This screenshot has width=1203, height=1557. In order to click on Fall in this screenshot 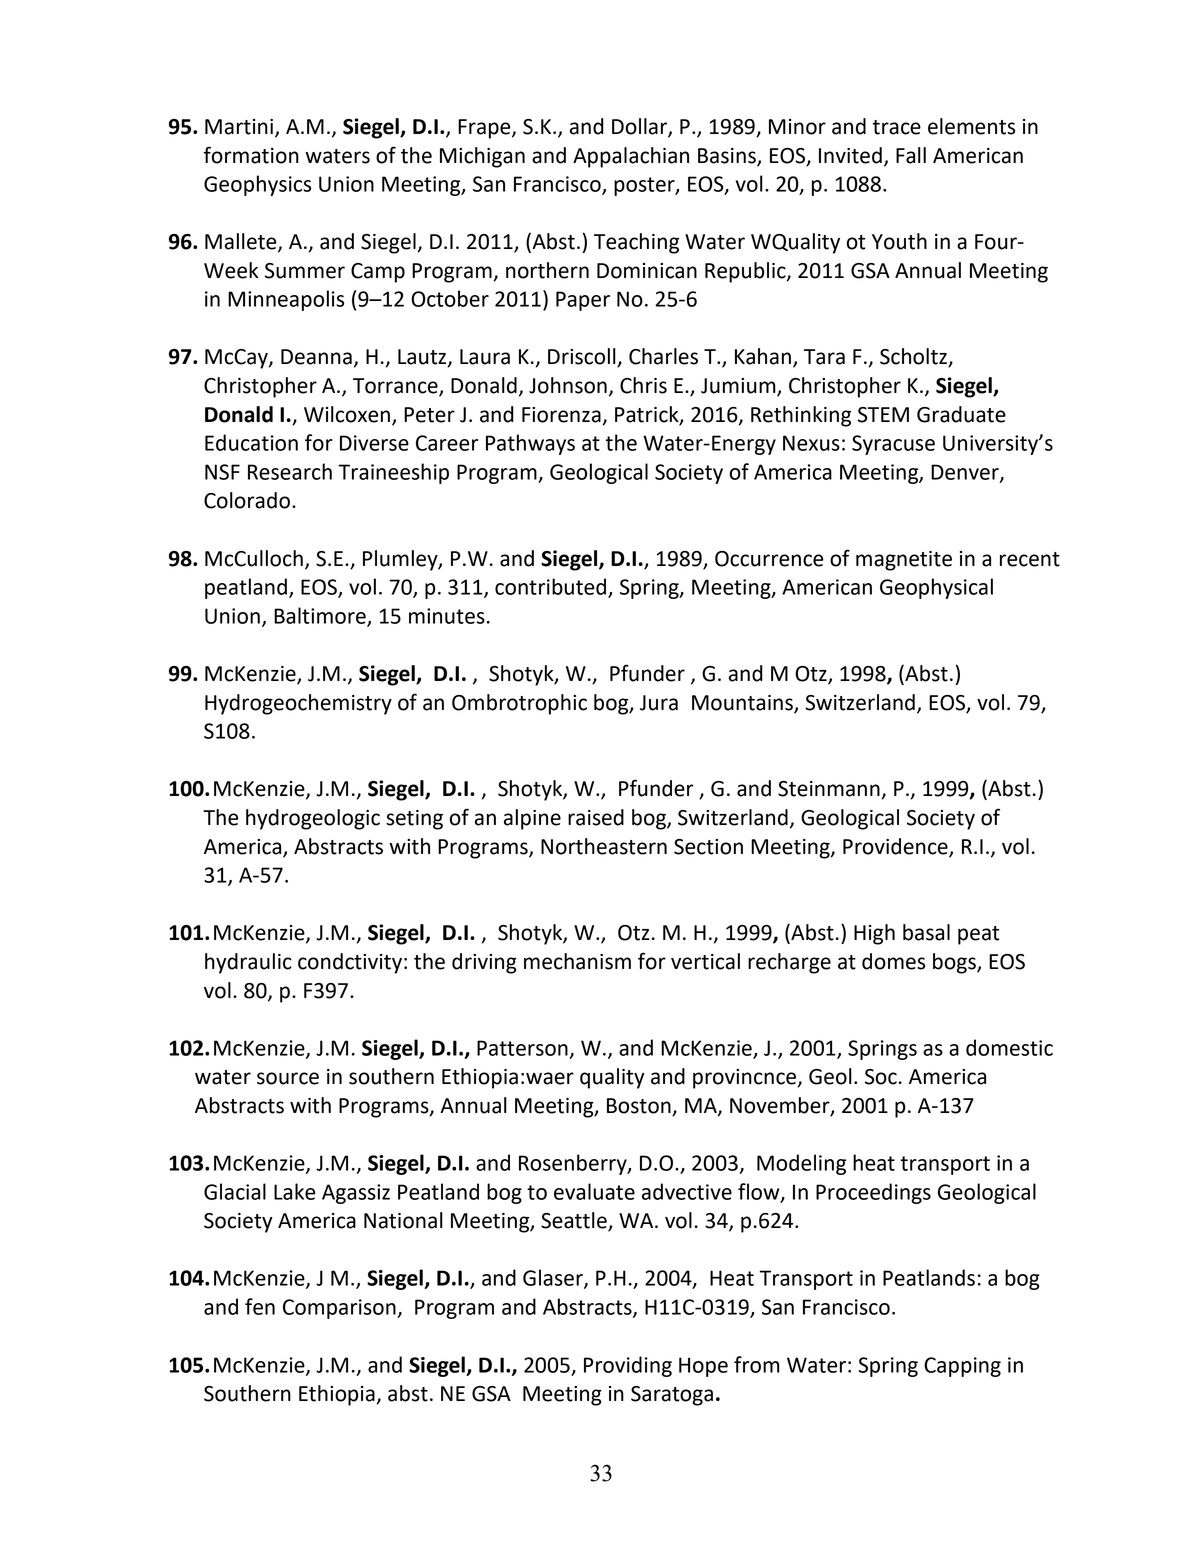, I will do `click(911, 155)`.
